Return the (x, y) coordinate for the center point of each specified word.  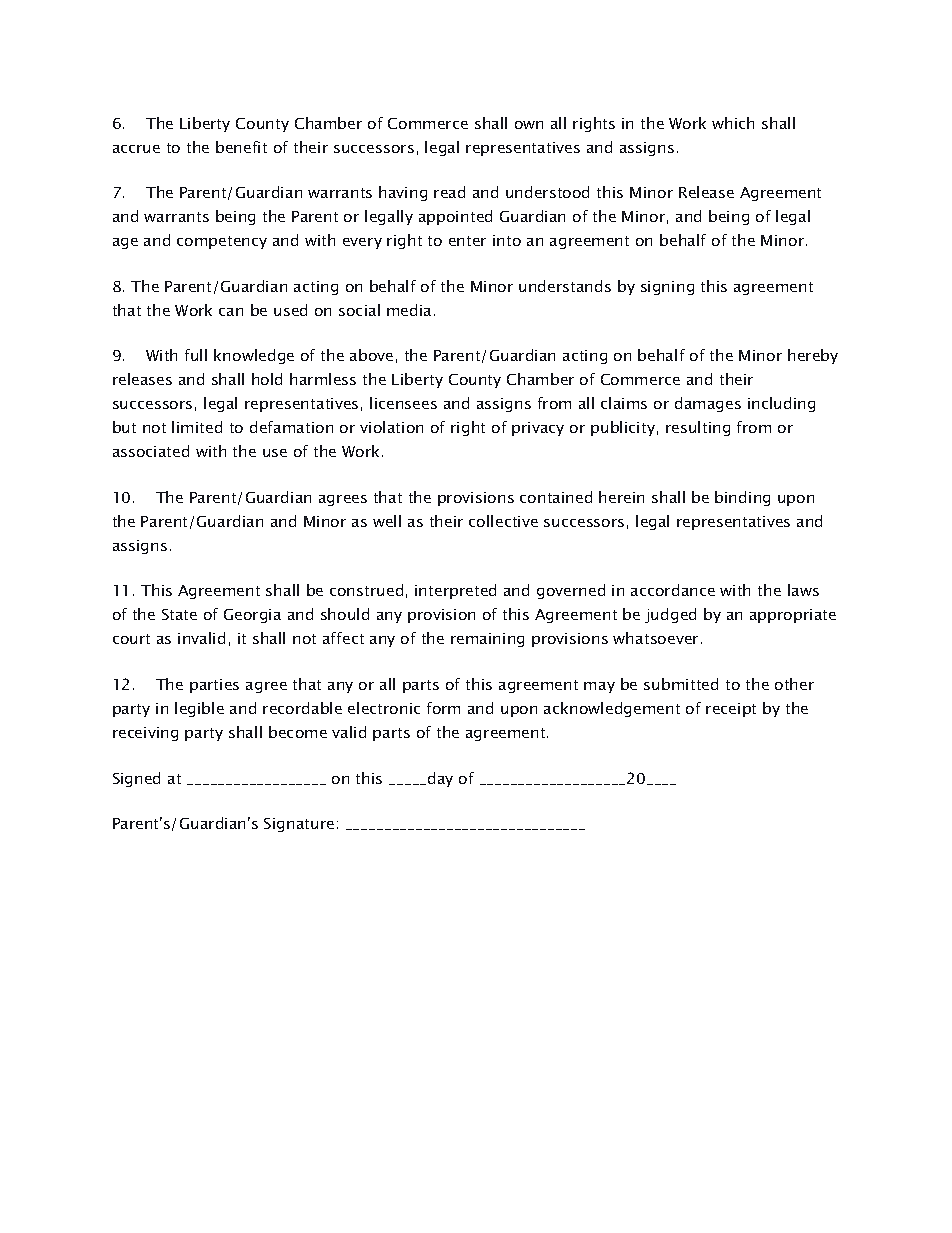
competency (222, 242)
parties (214, 686)
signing (667, 288)
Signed (136, 779)
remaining (487, 640)
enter (467, 241)
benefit (241, 147)
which (733, 123)
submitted (681, 684)
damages (708, 404)
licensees (403, 403)
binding (742, 498)
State (179, 614)
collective (503, 521)
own (529, 125)
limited (197, 427)
